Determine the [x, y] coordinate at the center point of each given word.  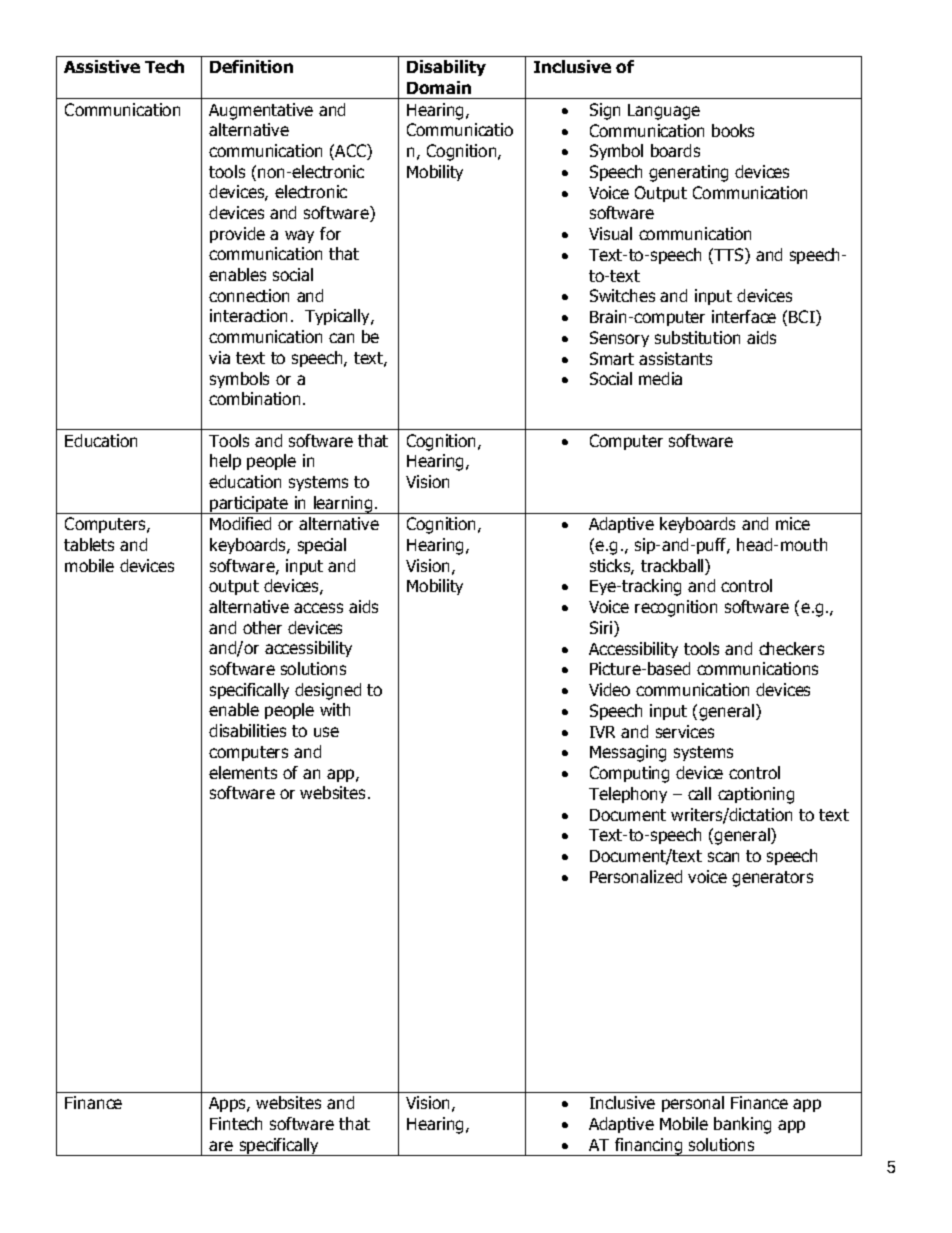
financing [649, 1147]
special [322, 546]
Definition [251, 66]
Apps [228, 1104]
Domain [439, 87]
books [733, 130]
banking [742, 1125]
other [262, 627]
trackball [673, 567]
